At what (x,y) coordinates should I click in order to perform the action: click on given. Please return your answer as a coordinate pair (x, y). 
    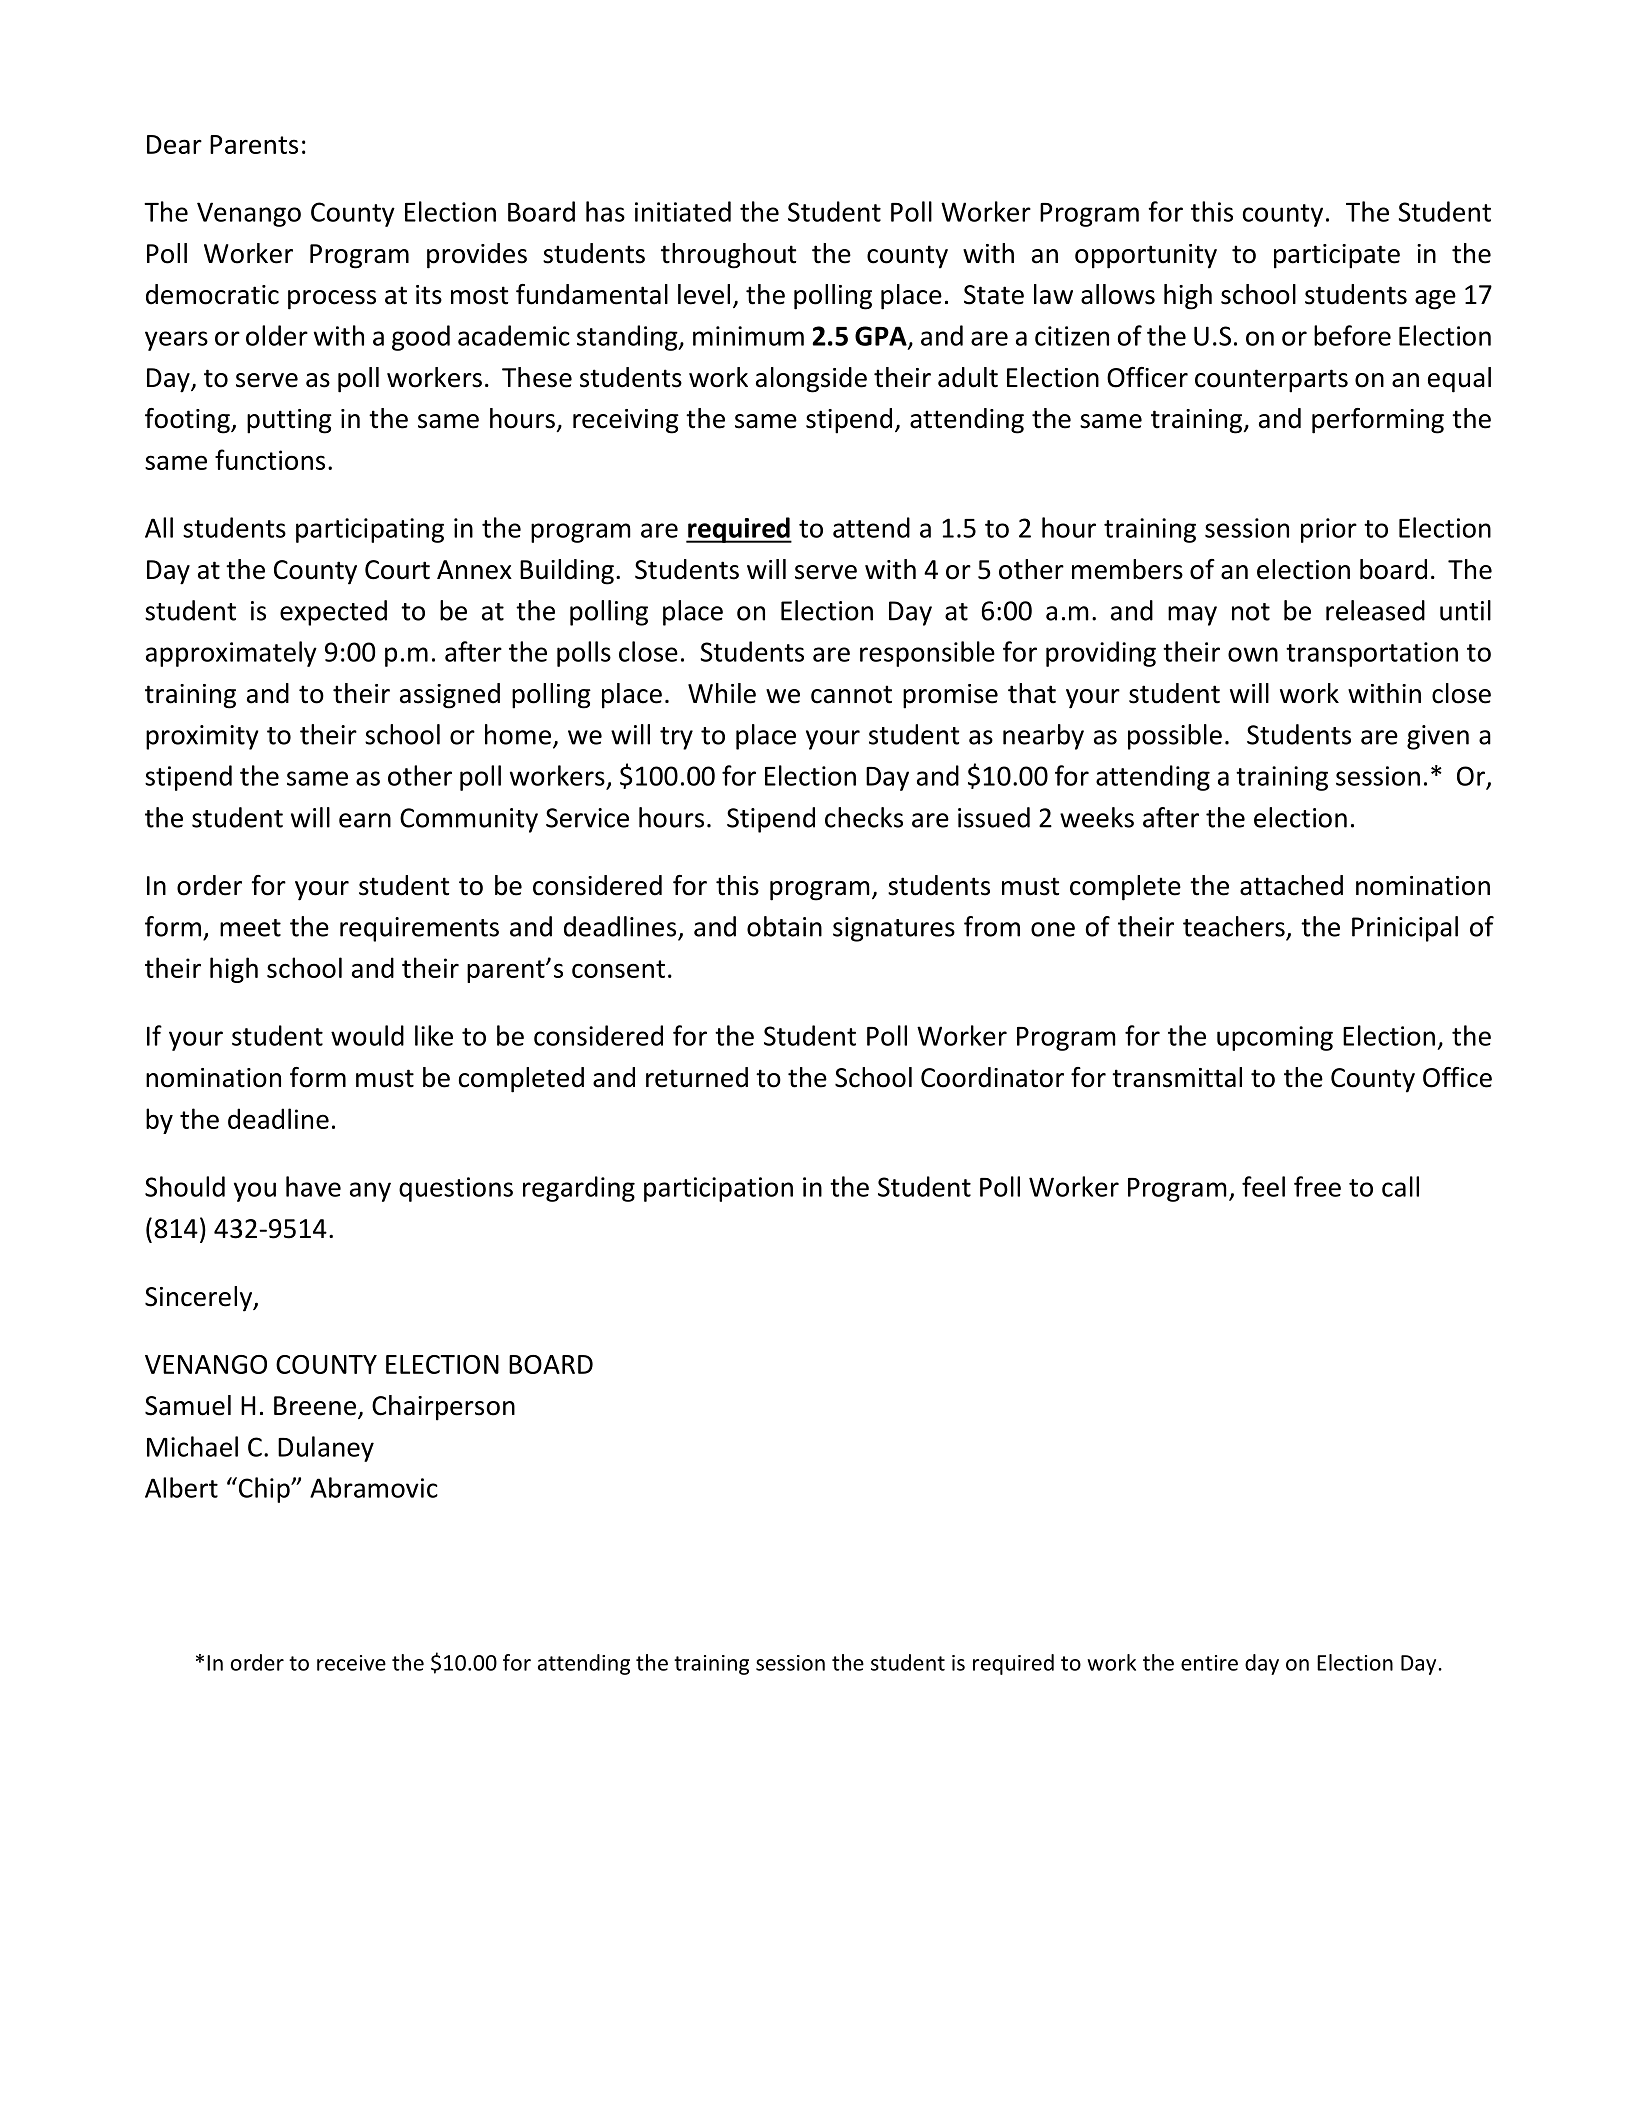
    Looking at the image, I should click on (1438, 737).
